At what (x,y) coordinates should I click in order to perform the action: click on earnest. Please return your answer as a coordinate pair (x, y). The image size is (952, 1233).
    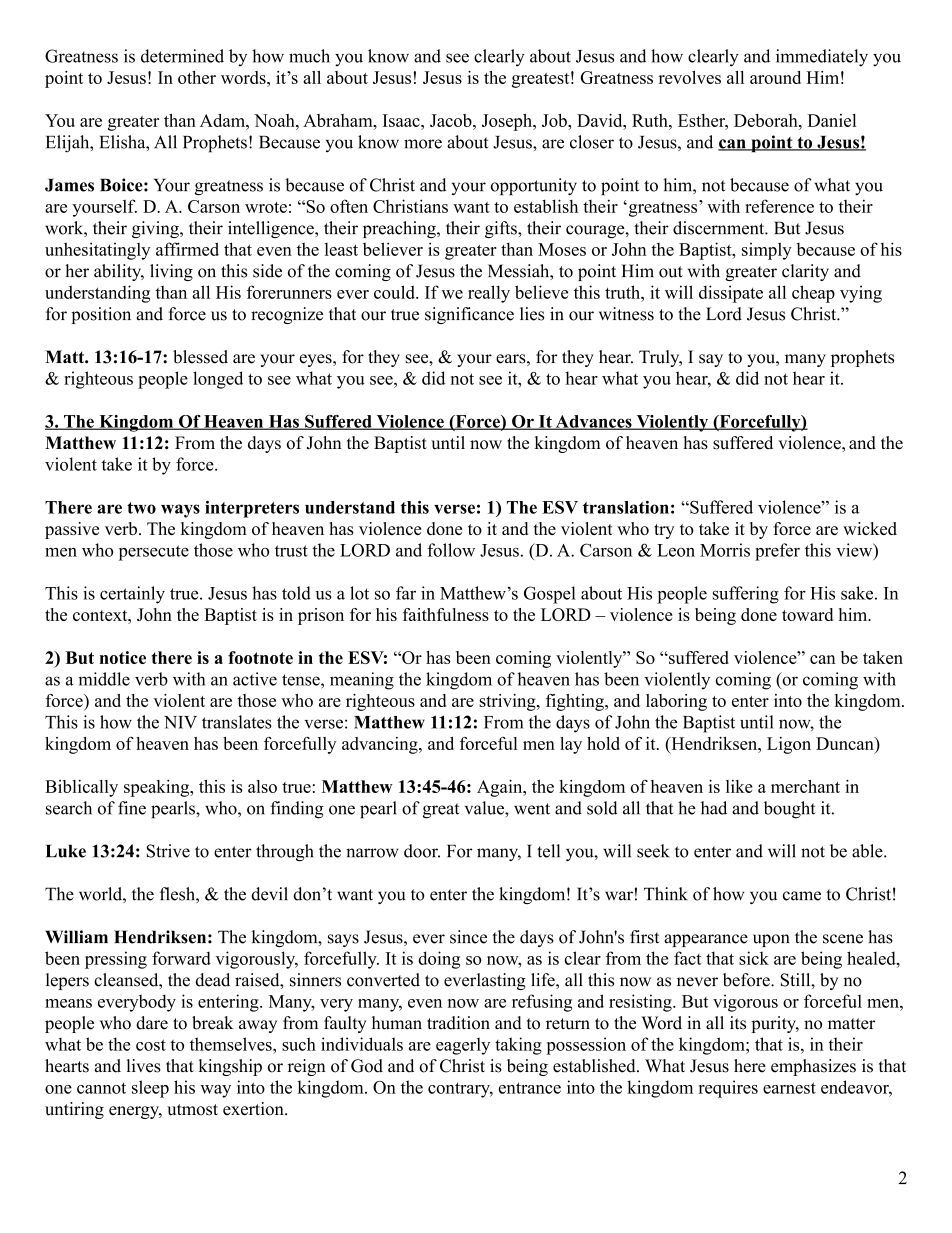
    Looking at the image, I should click on (789, 1088).
